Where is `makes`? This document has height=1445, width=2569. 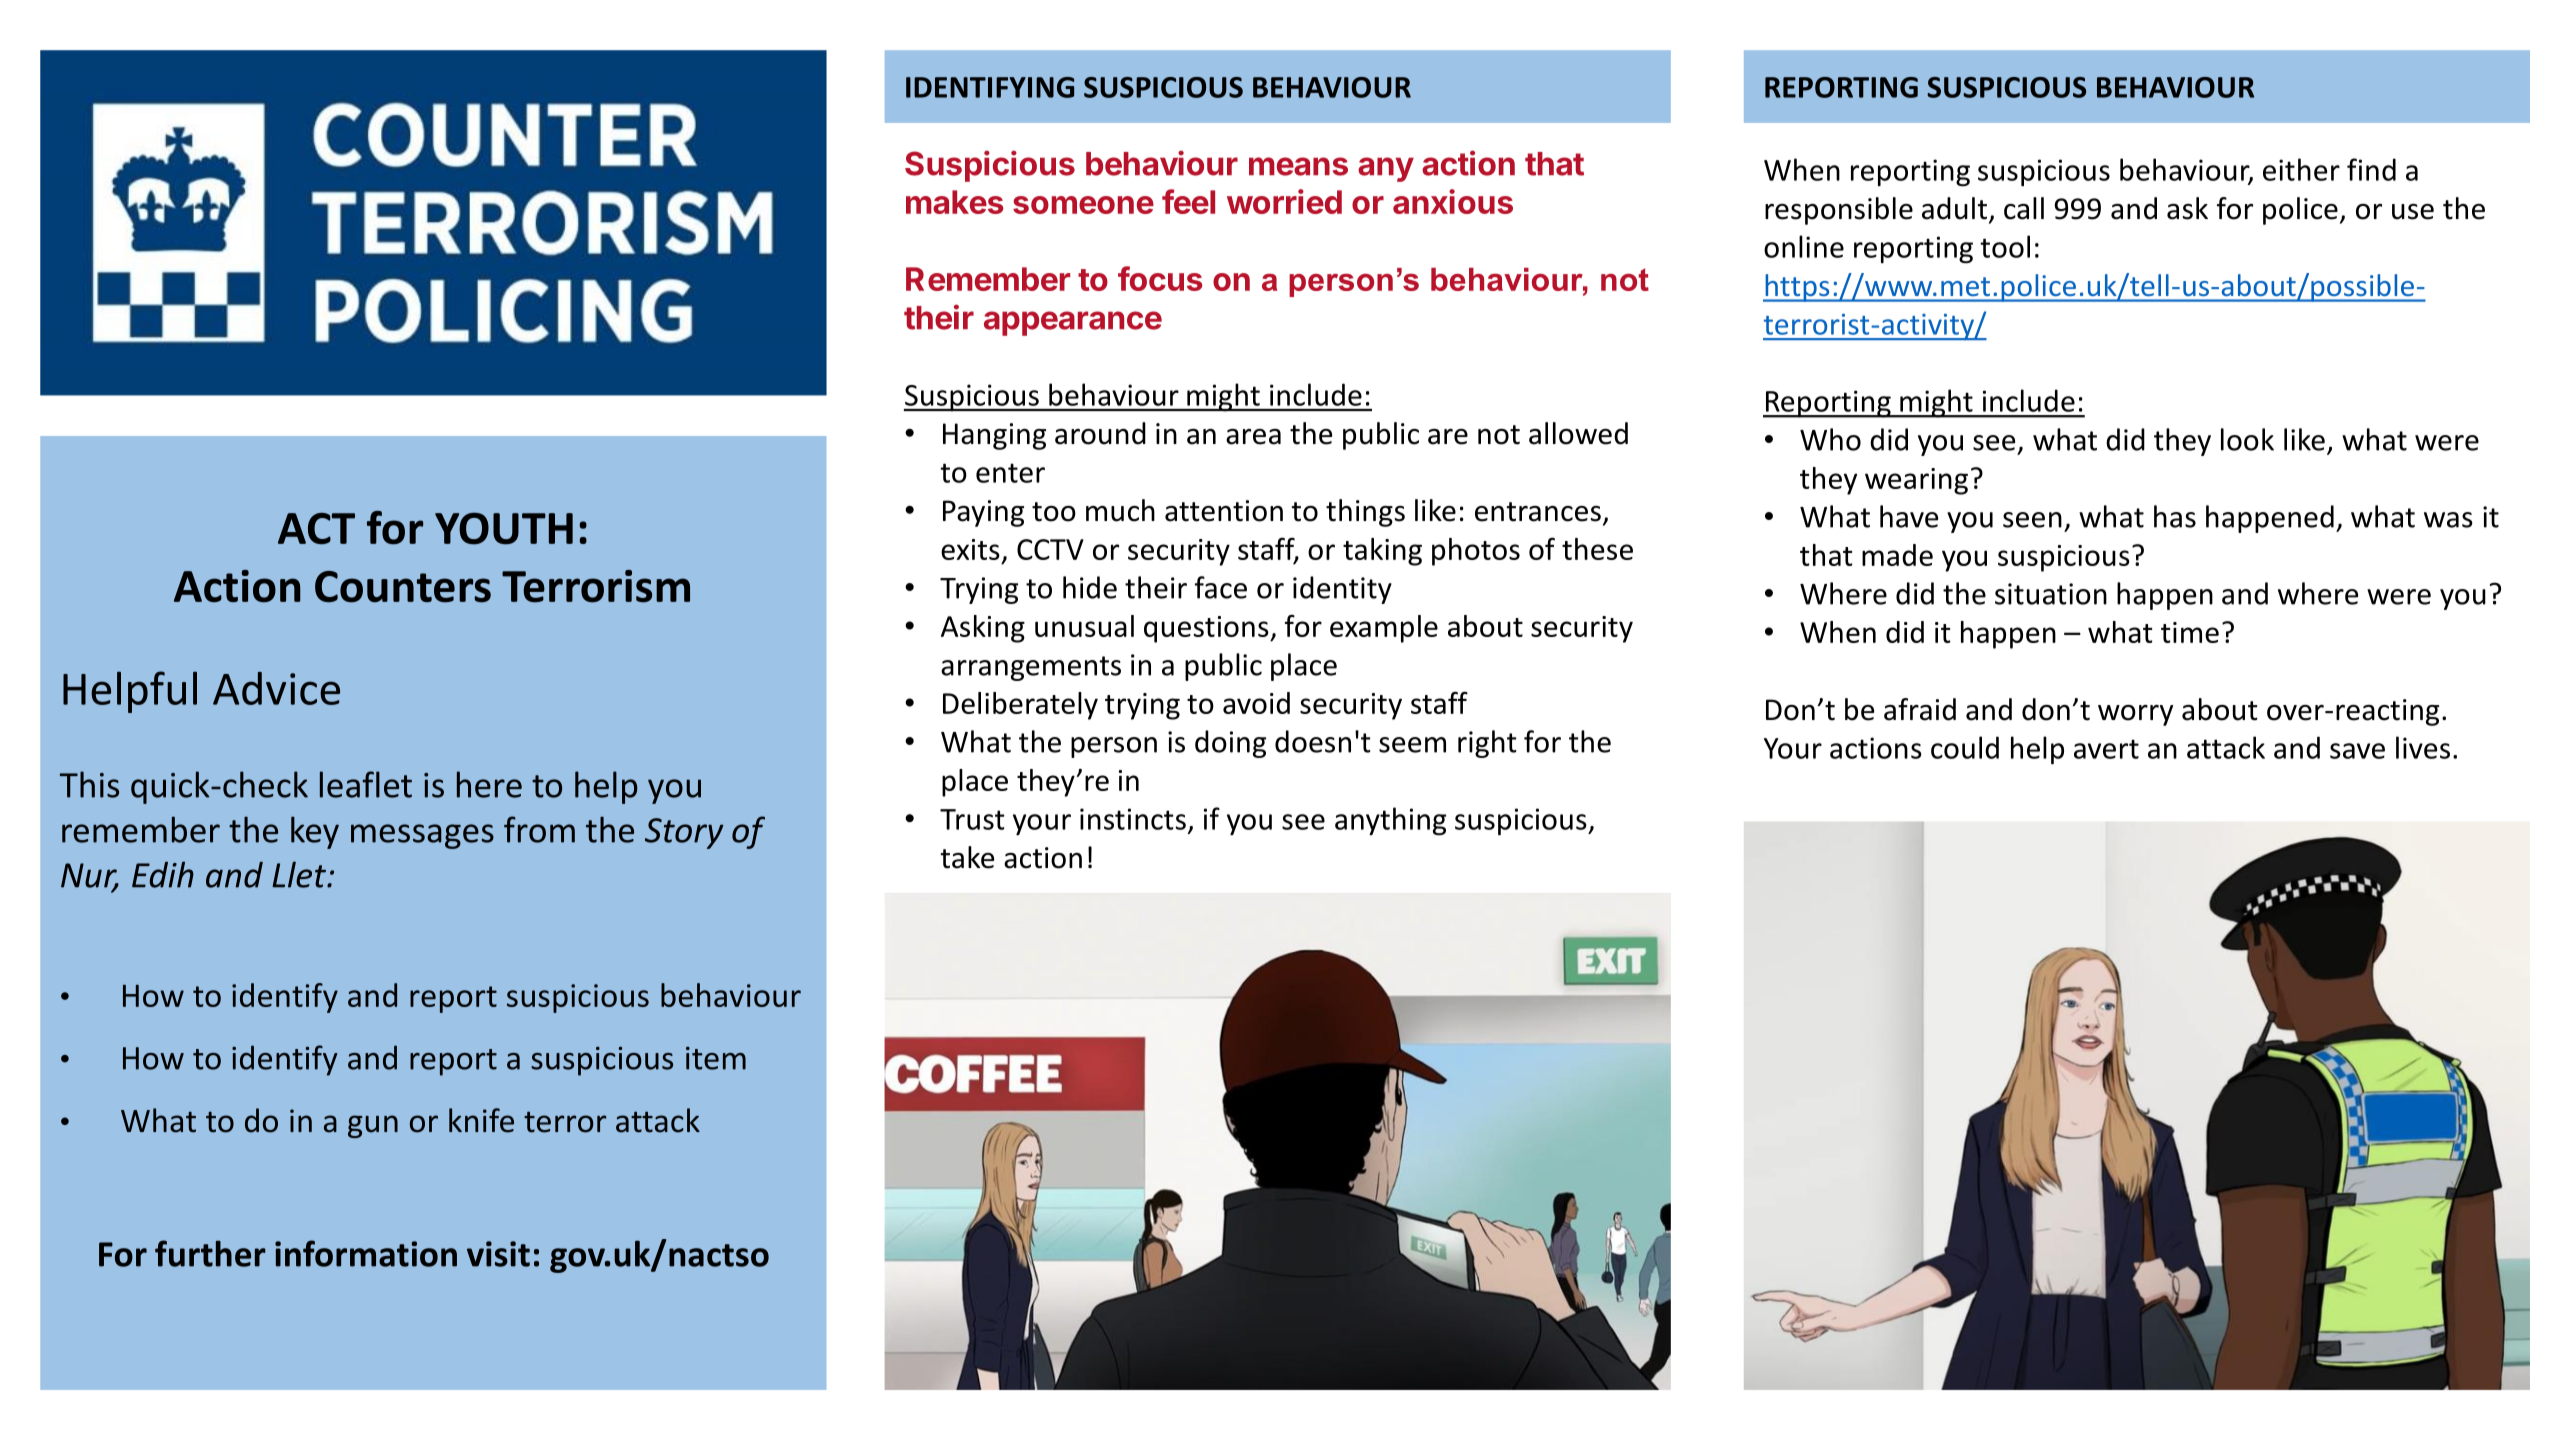 makes is located at coordinates (954, 202).
